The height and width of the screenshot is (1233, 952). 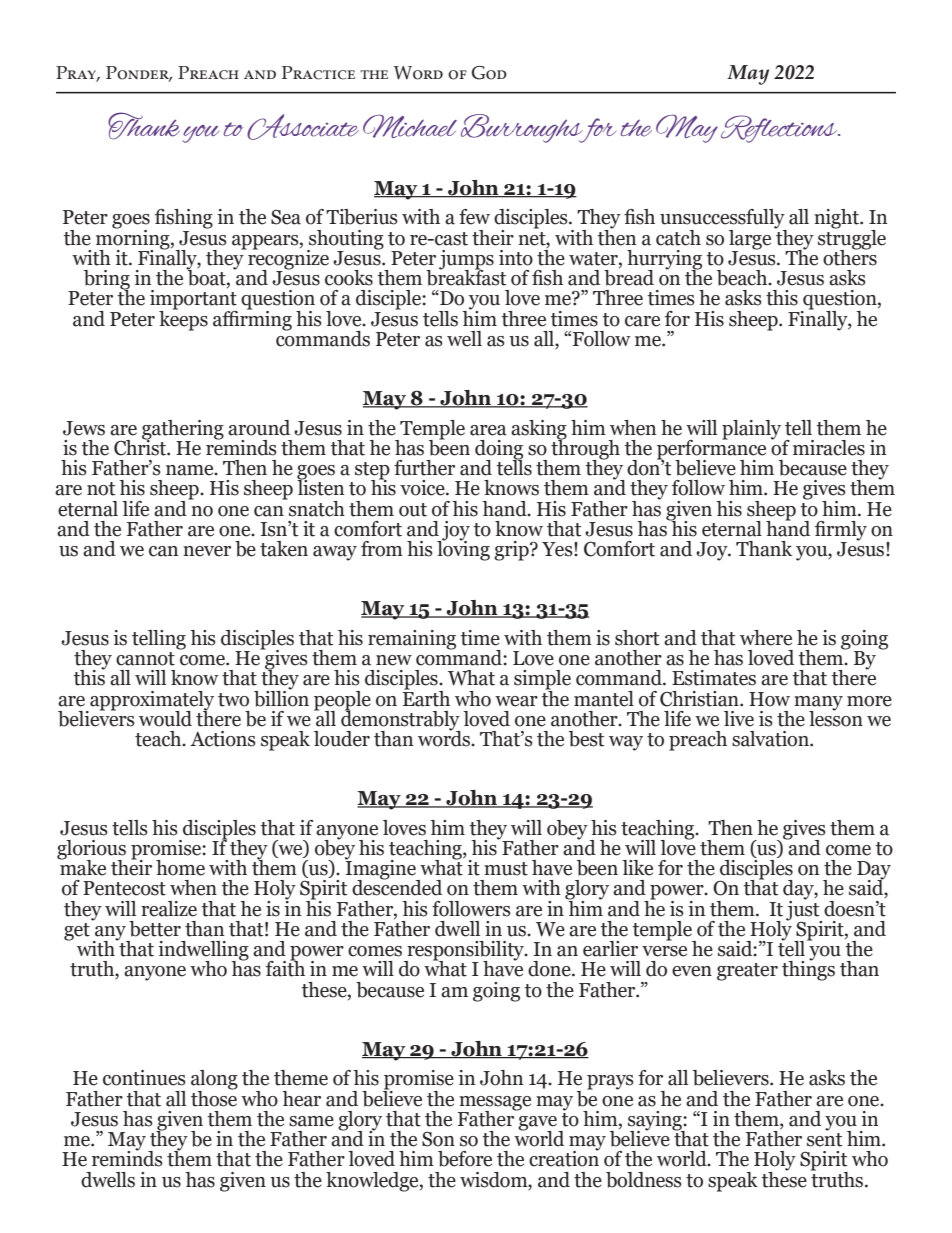 What do you see at coordinates (180, 868) in the screenshot?
I see `home` at bounding box center [180, 868].
